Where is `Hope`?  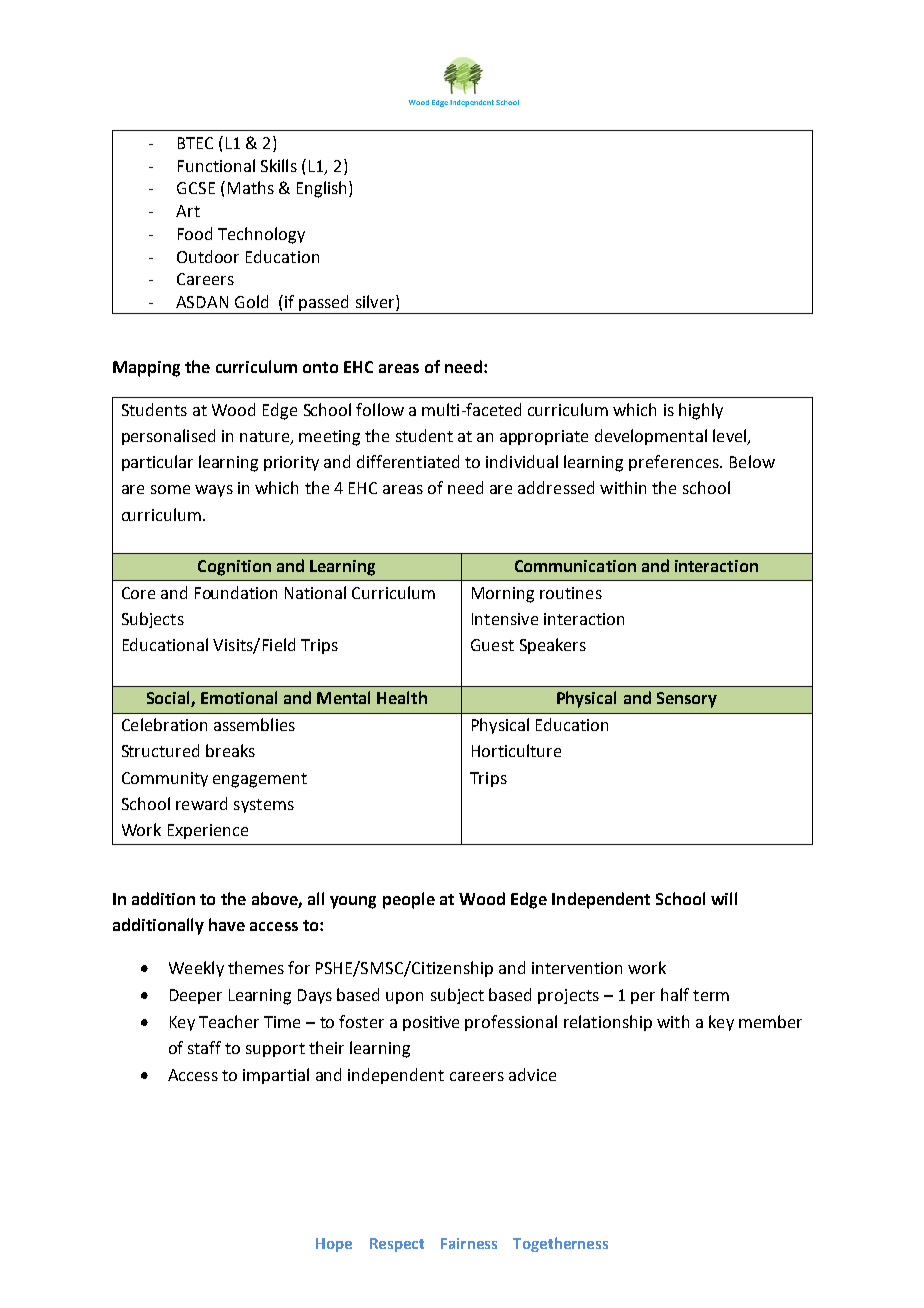
Hope is located at coordinates (334, 1245).
